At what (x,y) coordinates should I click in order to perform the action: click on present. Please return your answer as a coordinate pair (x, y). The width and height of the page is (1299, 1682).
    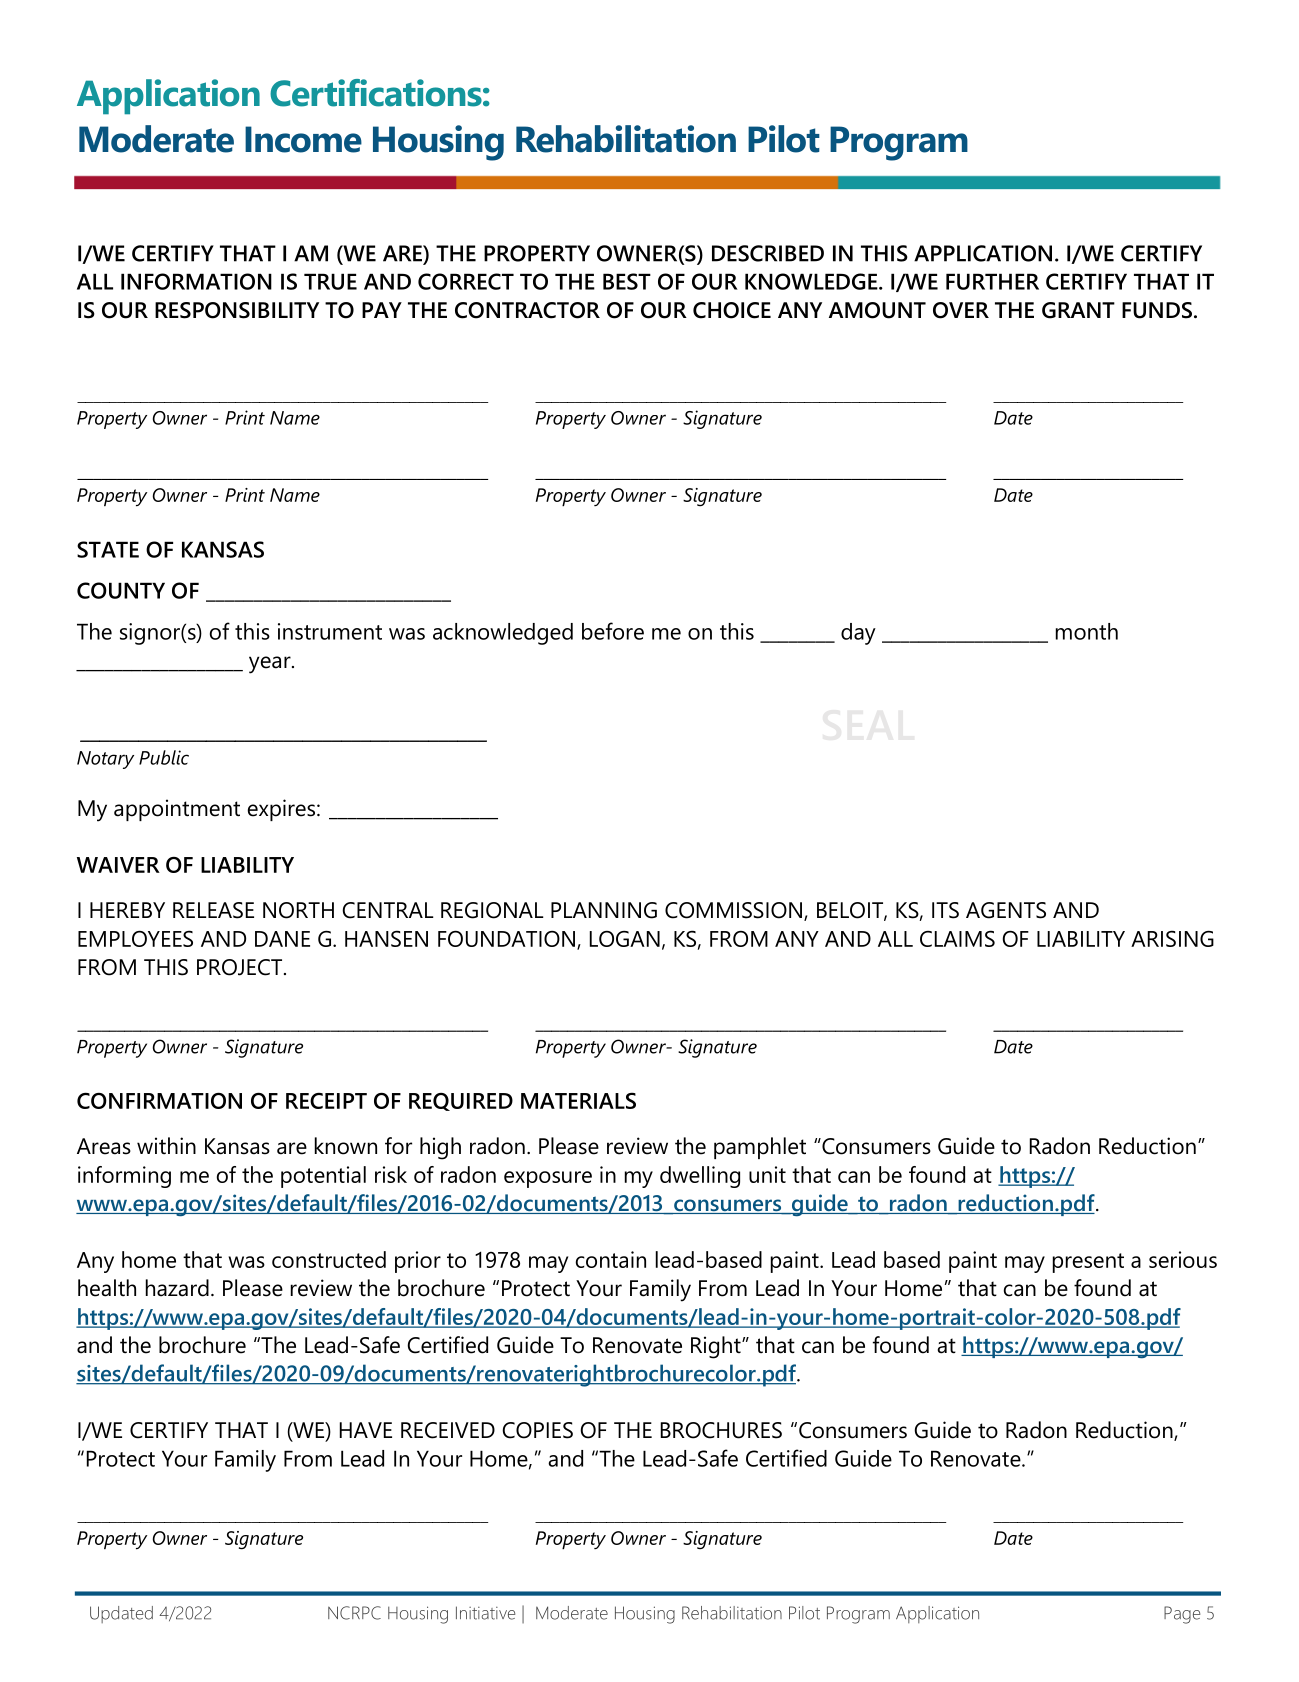
    Looking at the image, I should click on (1088, 1263).
